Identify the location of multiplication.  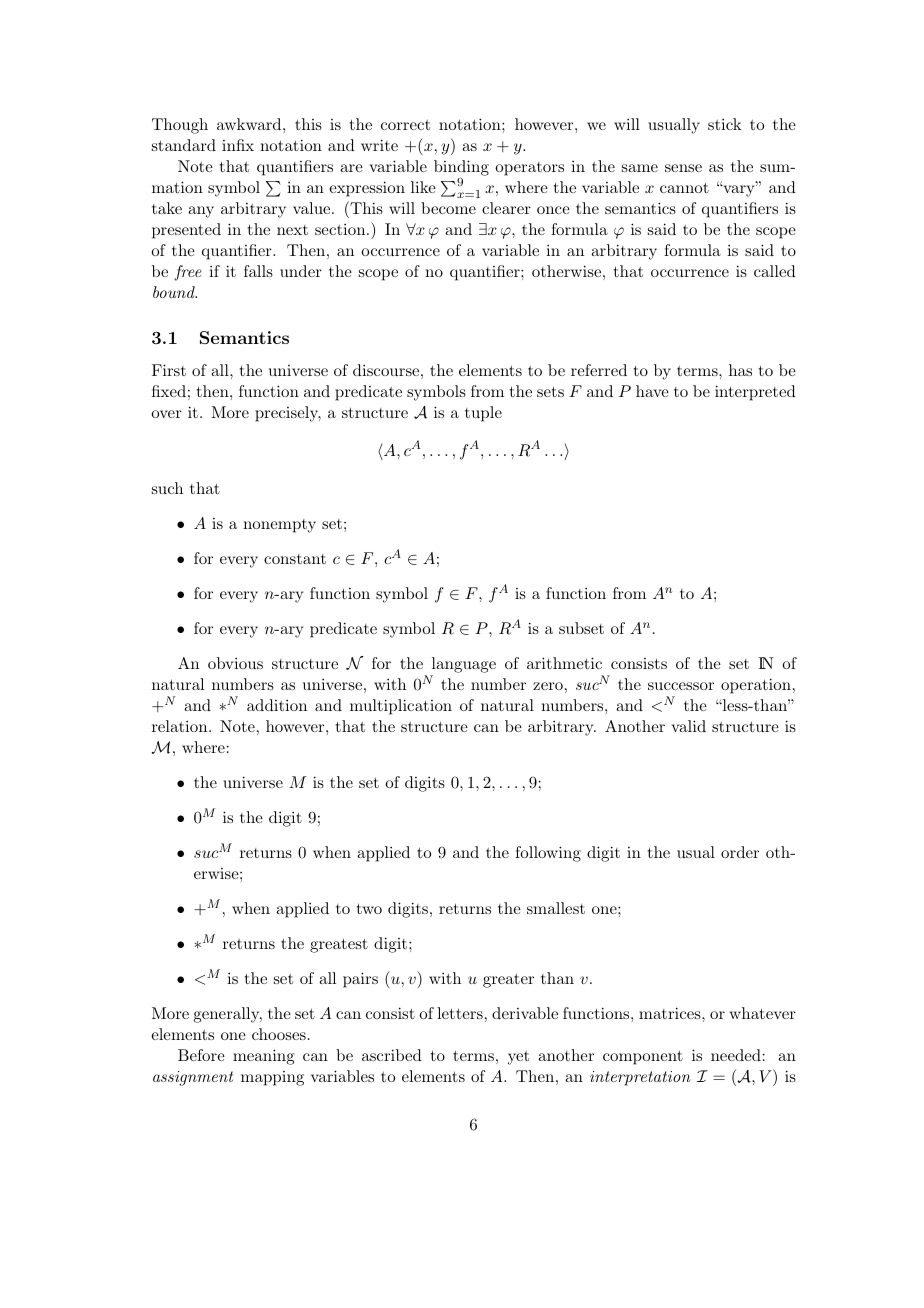
(401, 707).
